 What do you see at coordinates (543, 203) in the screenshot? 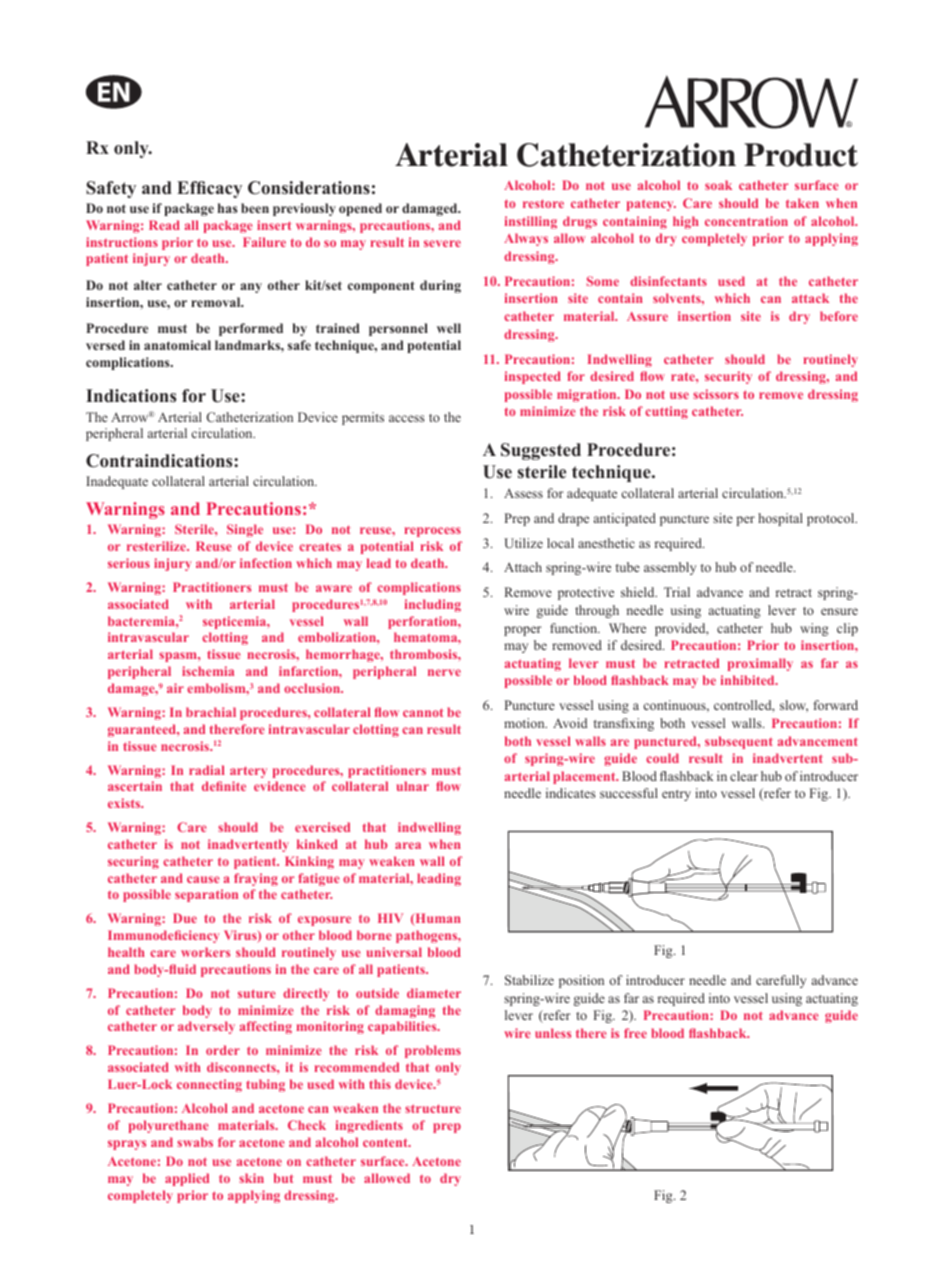
I see `restore` at bounding box center [543, 203].
